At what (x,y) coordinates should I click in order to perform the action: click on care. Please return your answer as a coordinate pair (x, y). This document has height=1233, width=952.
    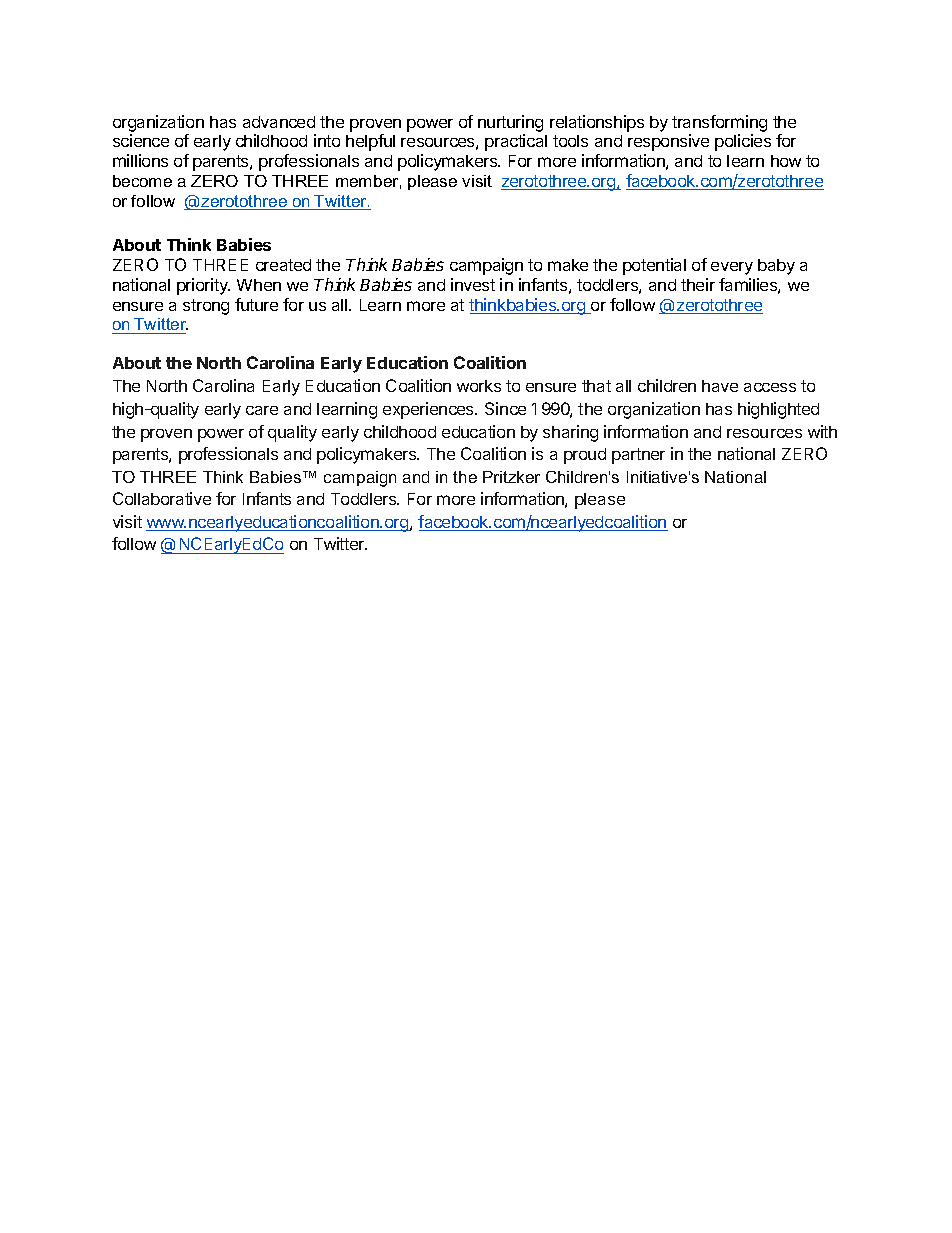
    Looking at the image, I should click on (262, 410).
